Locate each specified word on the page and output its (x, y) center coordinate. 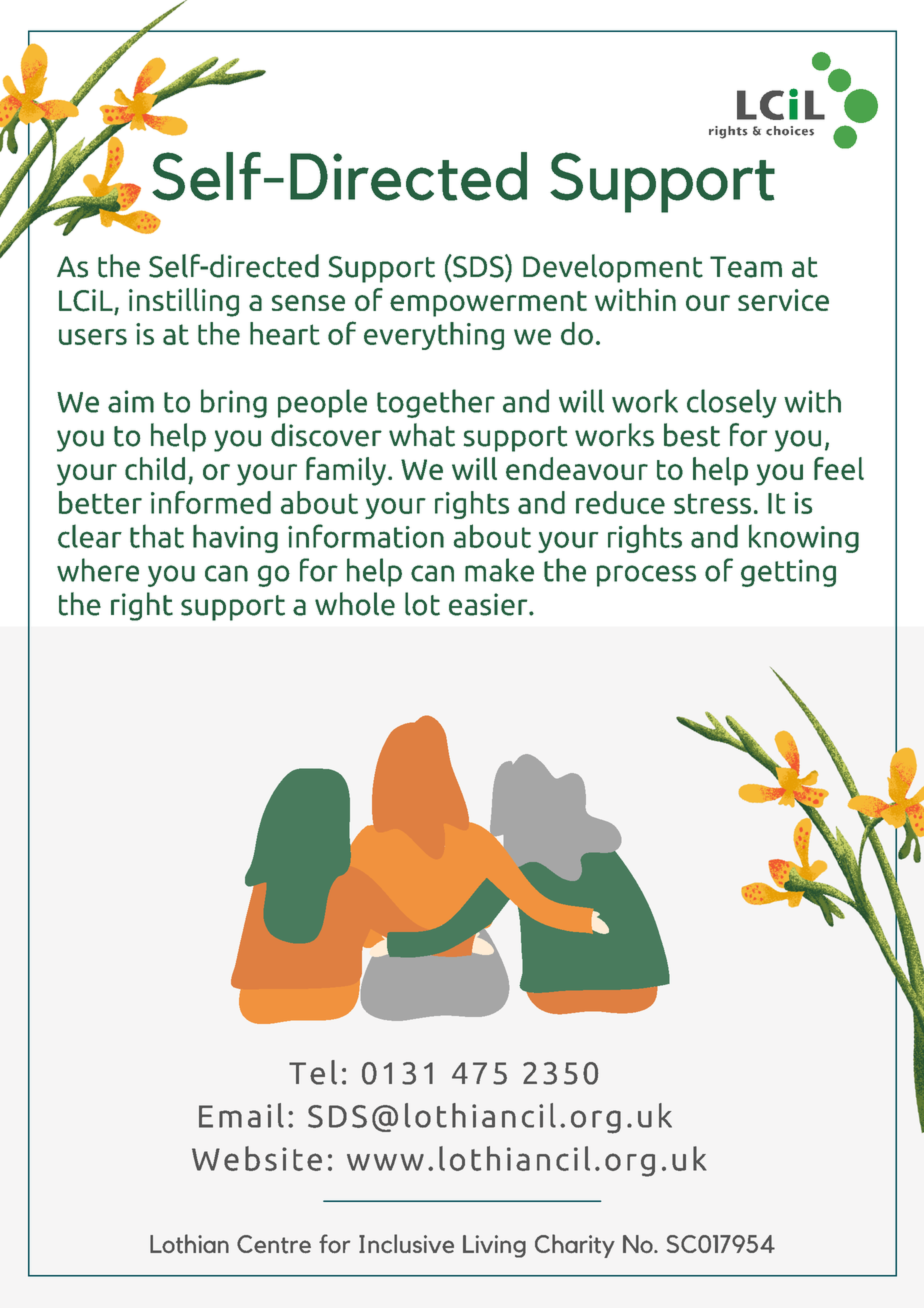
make (499, 570)
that (157, 536)
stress (712, 503)
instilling (184, 302)
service (783, 300)
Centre (274, 1244)
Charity (575, 1246)
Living (494, 1246)
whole (355, 604)
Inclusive (406, 1243)
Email (241, 1115)
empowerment (488, 304)
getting (788, 573)
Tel (313, 1072)
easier (489, 604)
